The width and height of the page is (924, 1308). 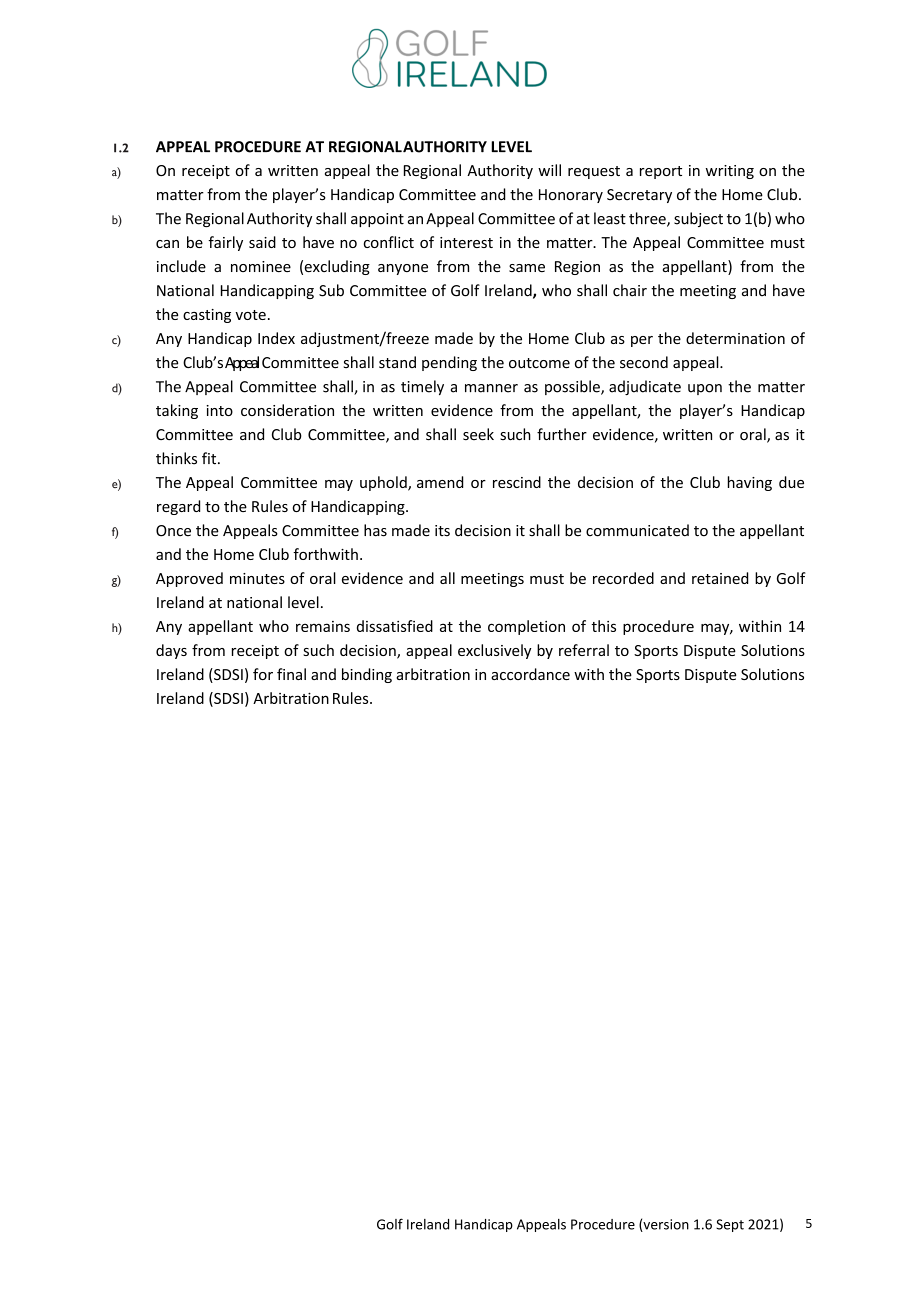 I want to click on accordance, so click(x=530, y=674).
